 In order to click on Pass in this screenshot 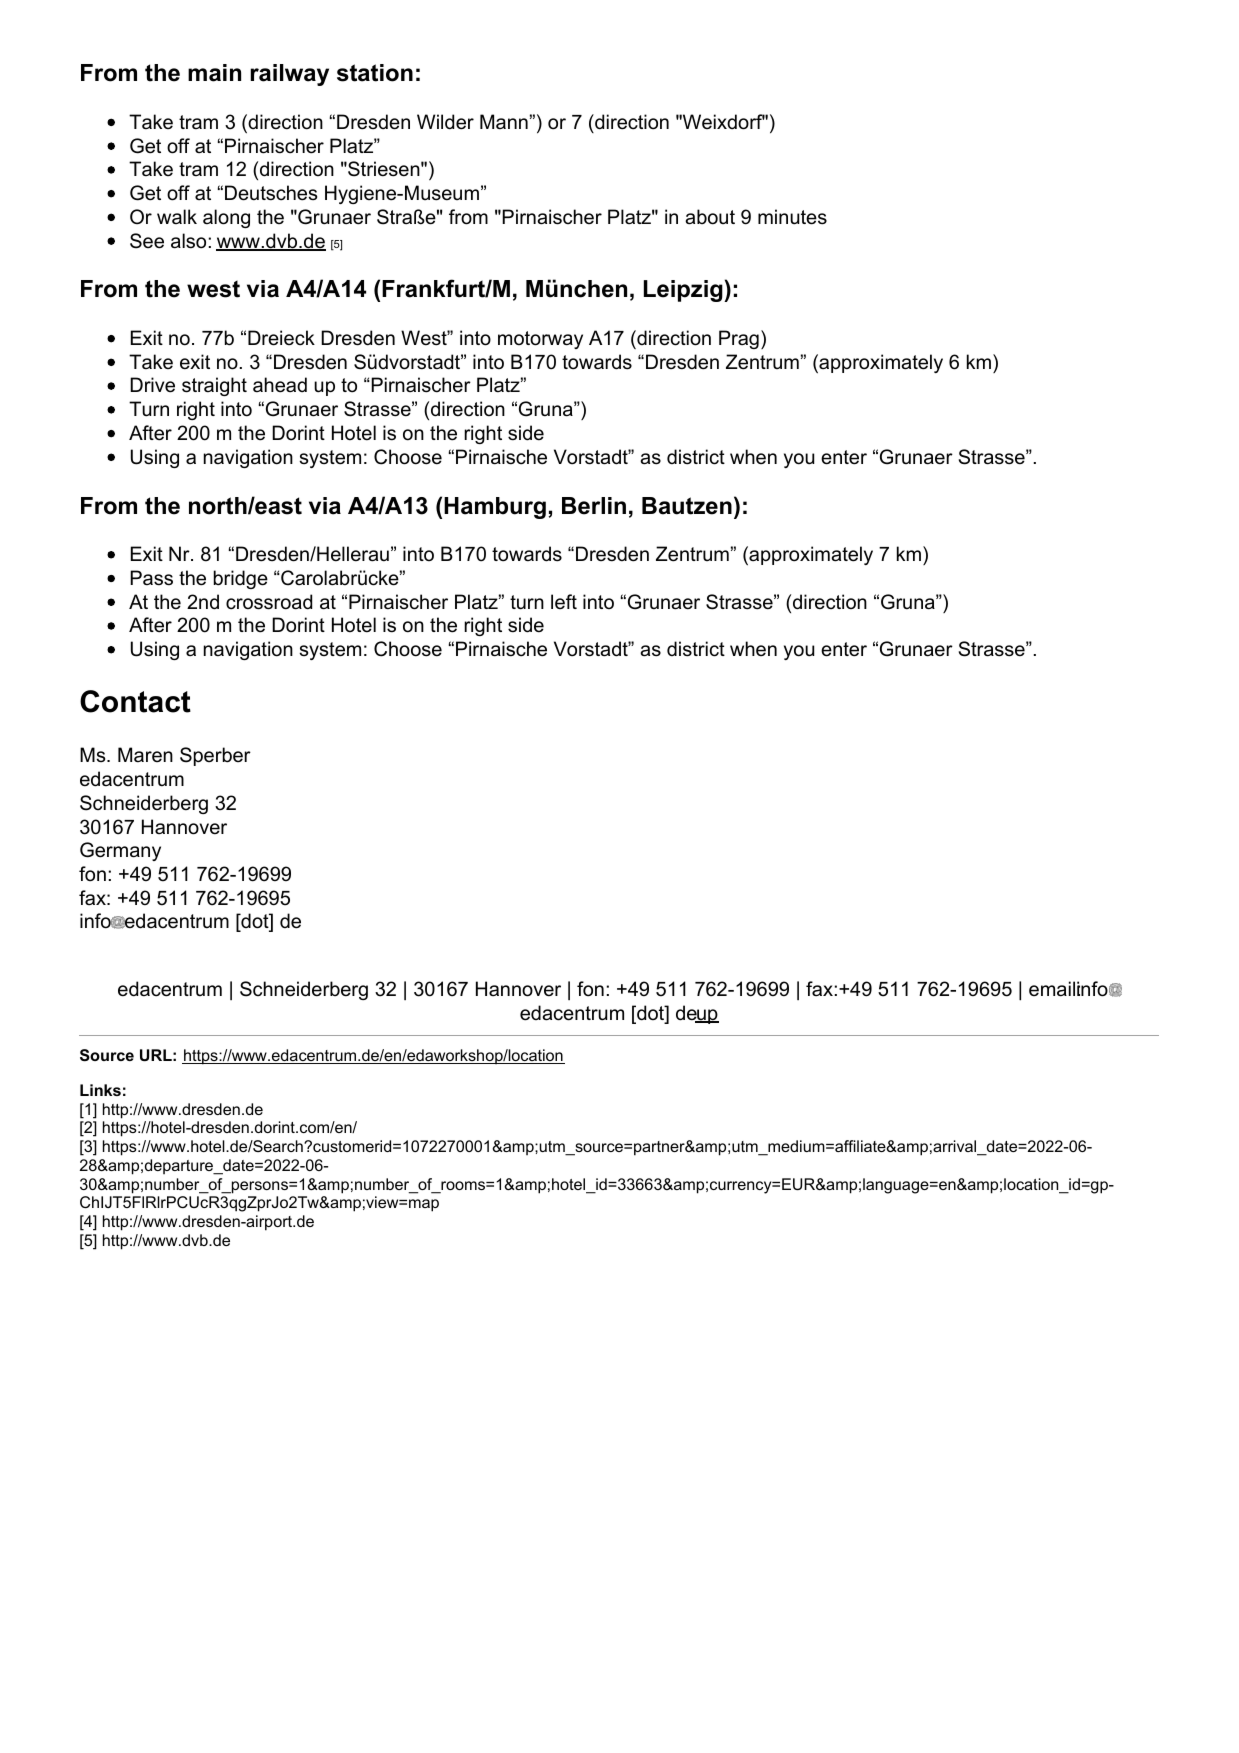, I will do `click(151, 578)`.
